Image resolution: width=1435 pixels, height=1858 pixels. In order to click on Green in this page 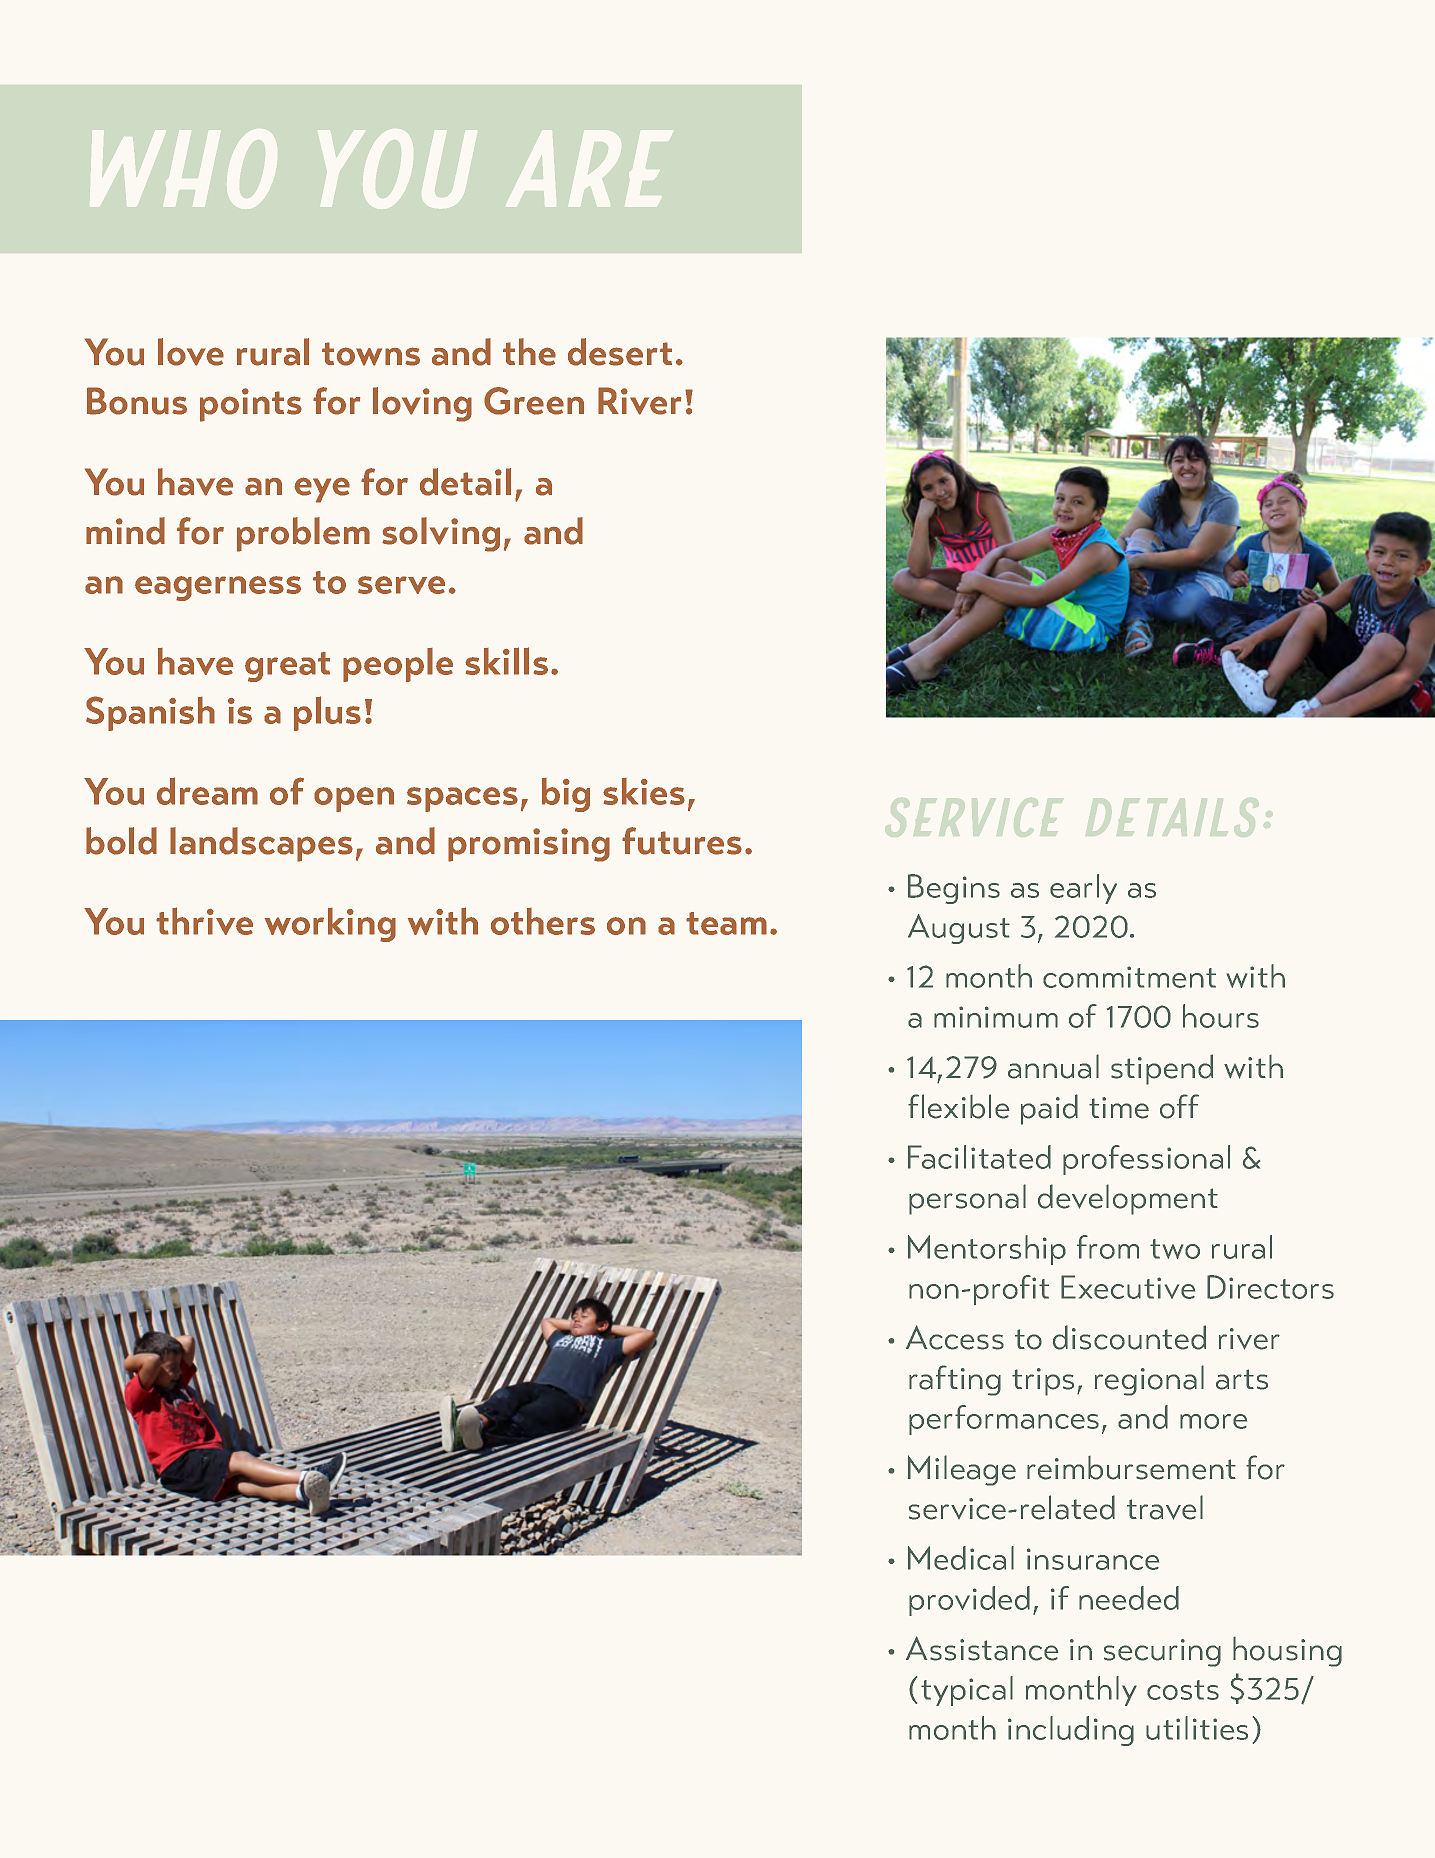, I will do `click(534, 401)`.
